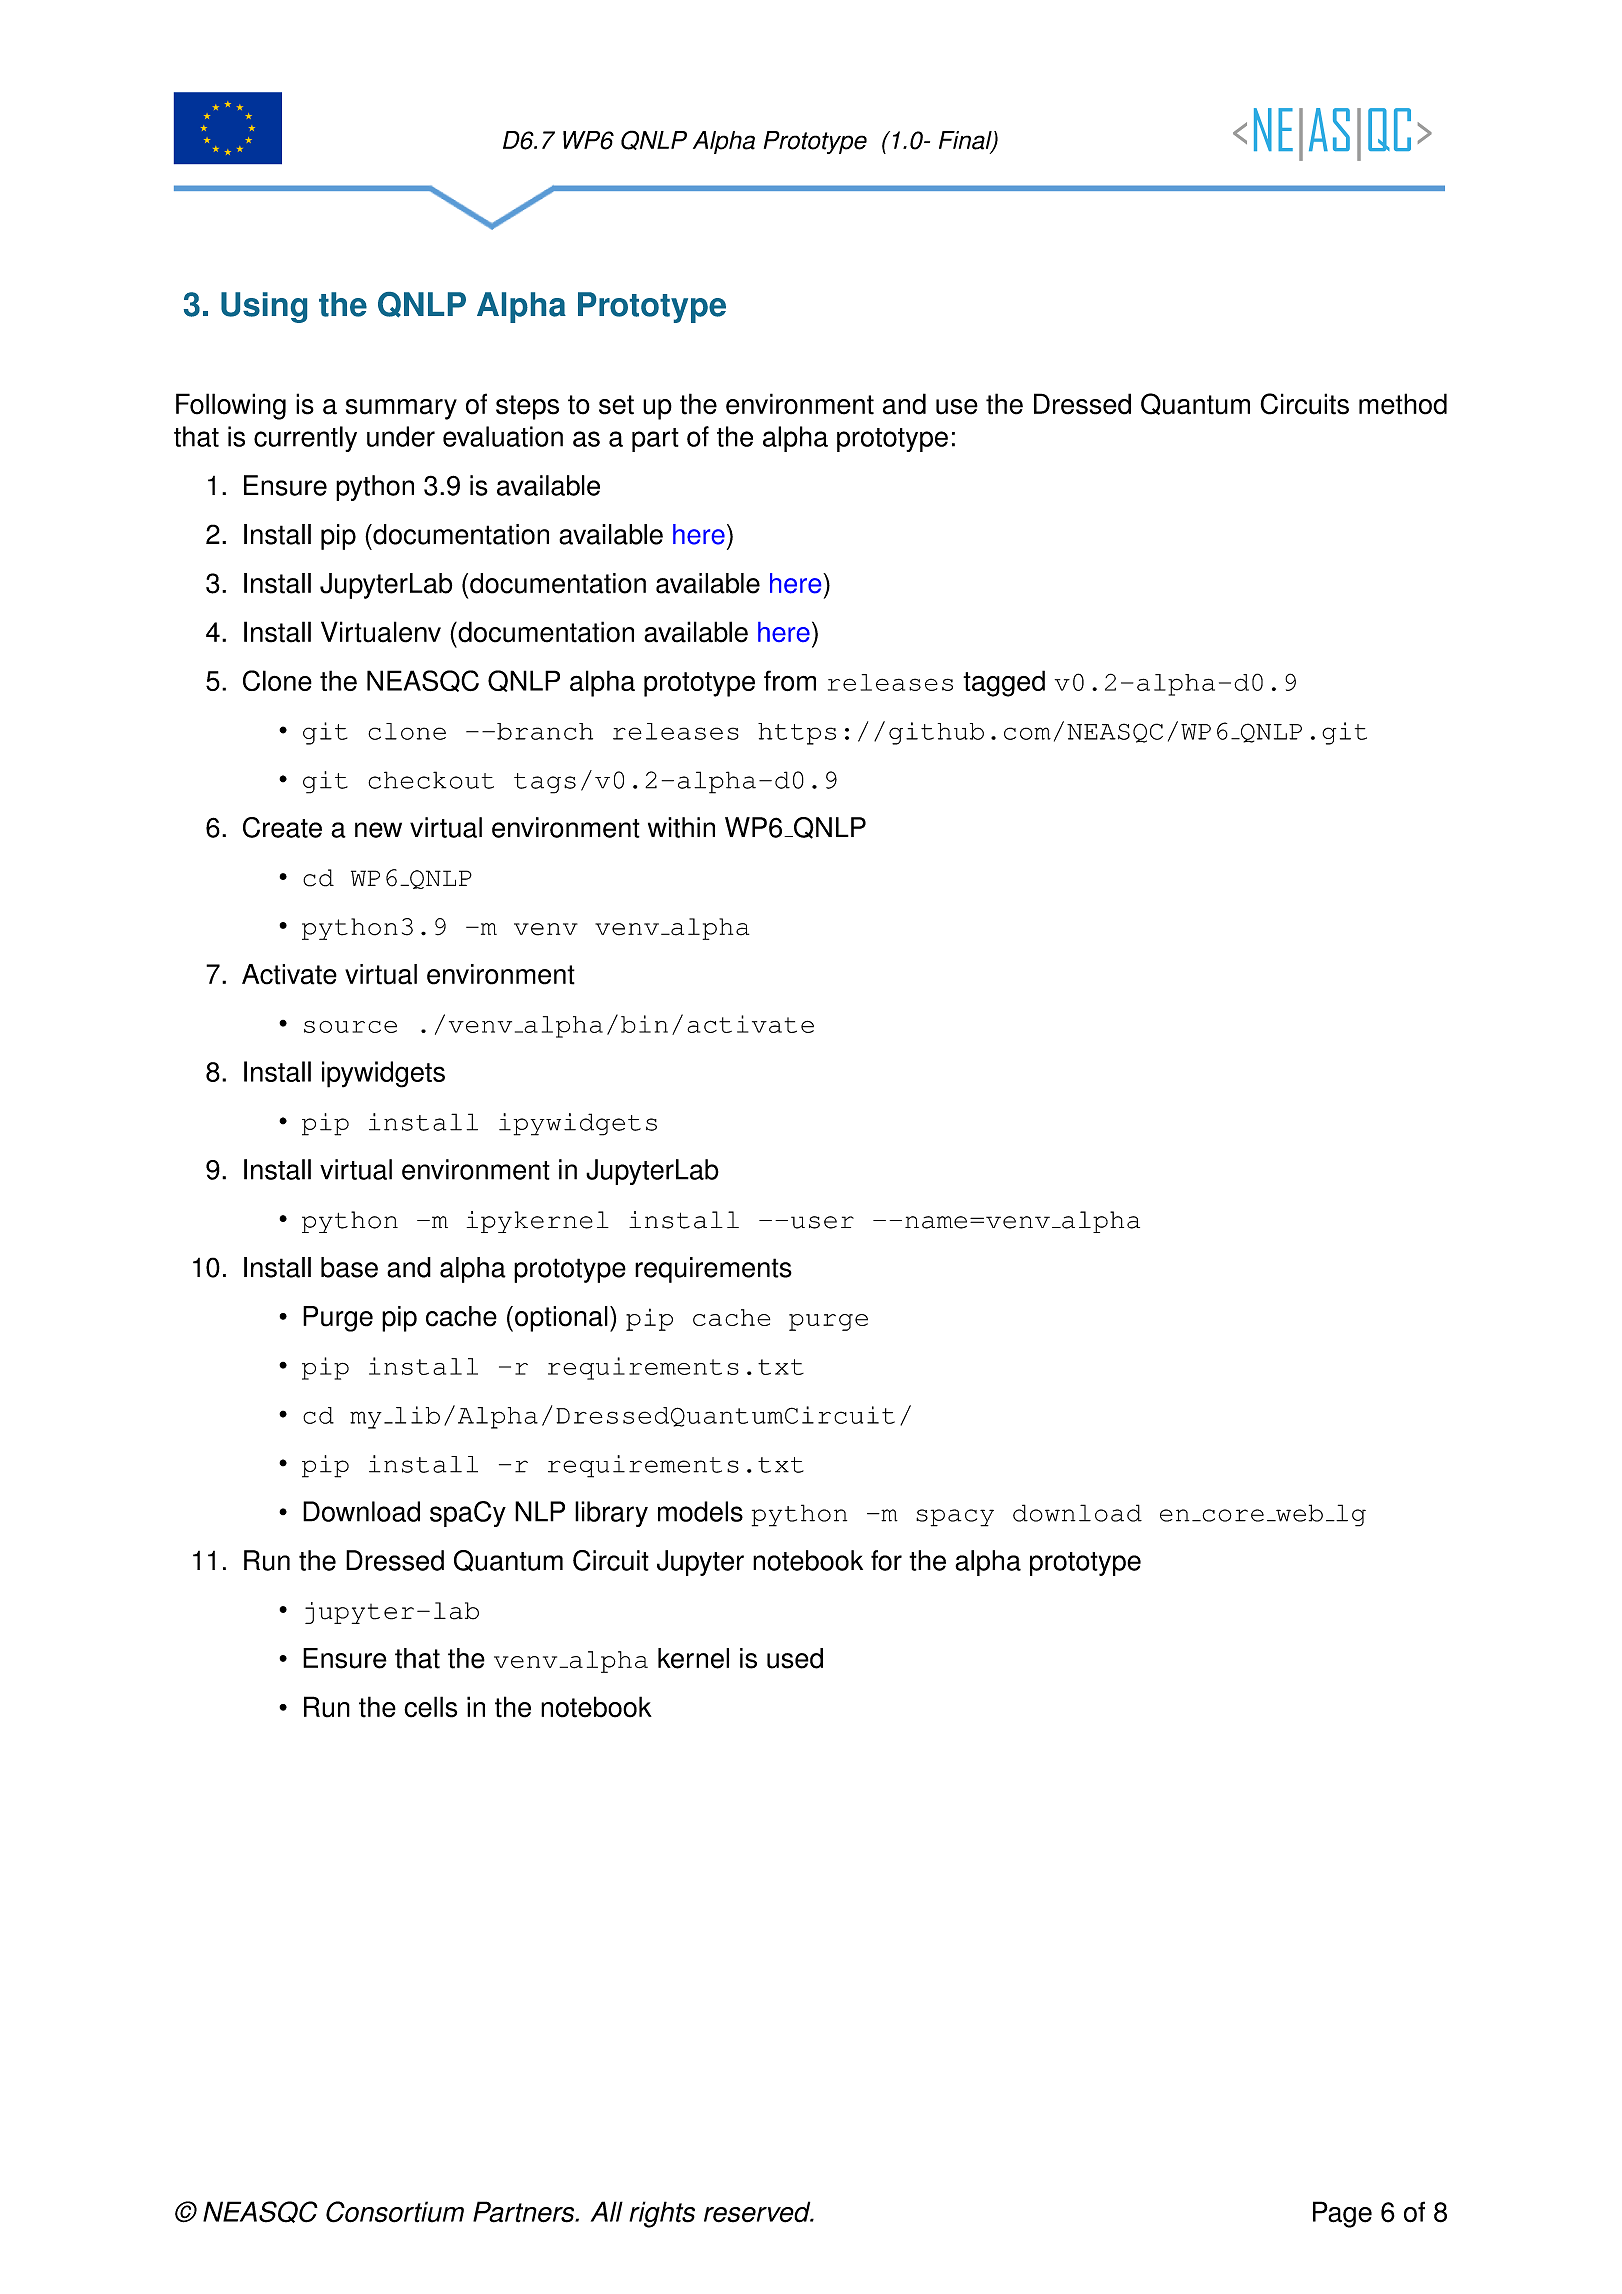  Describe the element at coordinates (349, 1267) in the screenshot. I see `base` at that location.
